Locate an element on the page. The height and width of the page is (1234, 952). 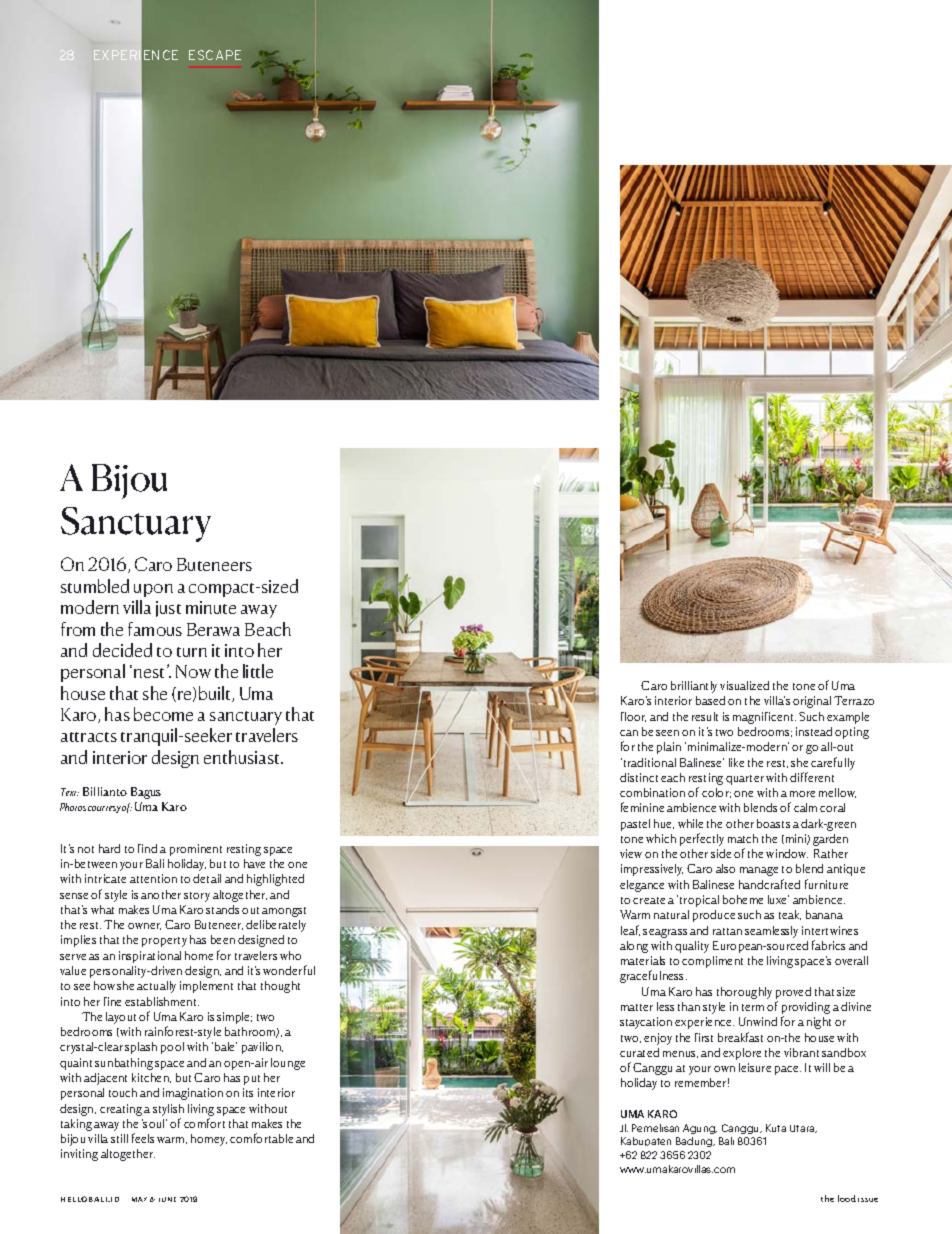
stumbled is located at coordinates (95, 586).
